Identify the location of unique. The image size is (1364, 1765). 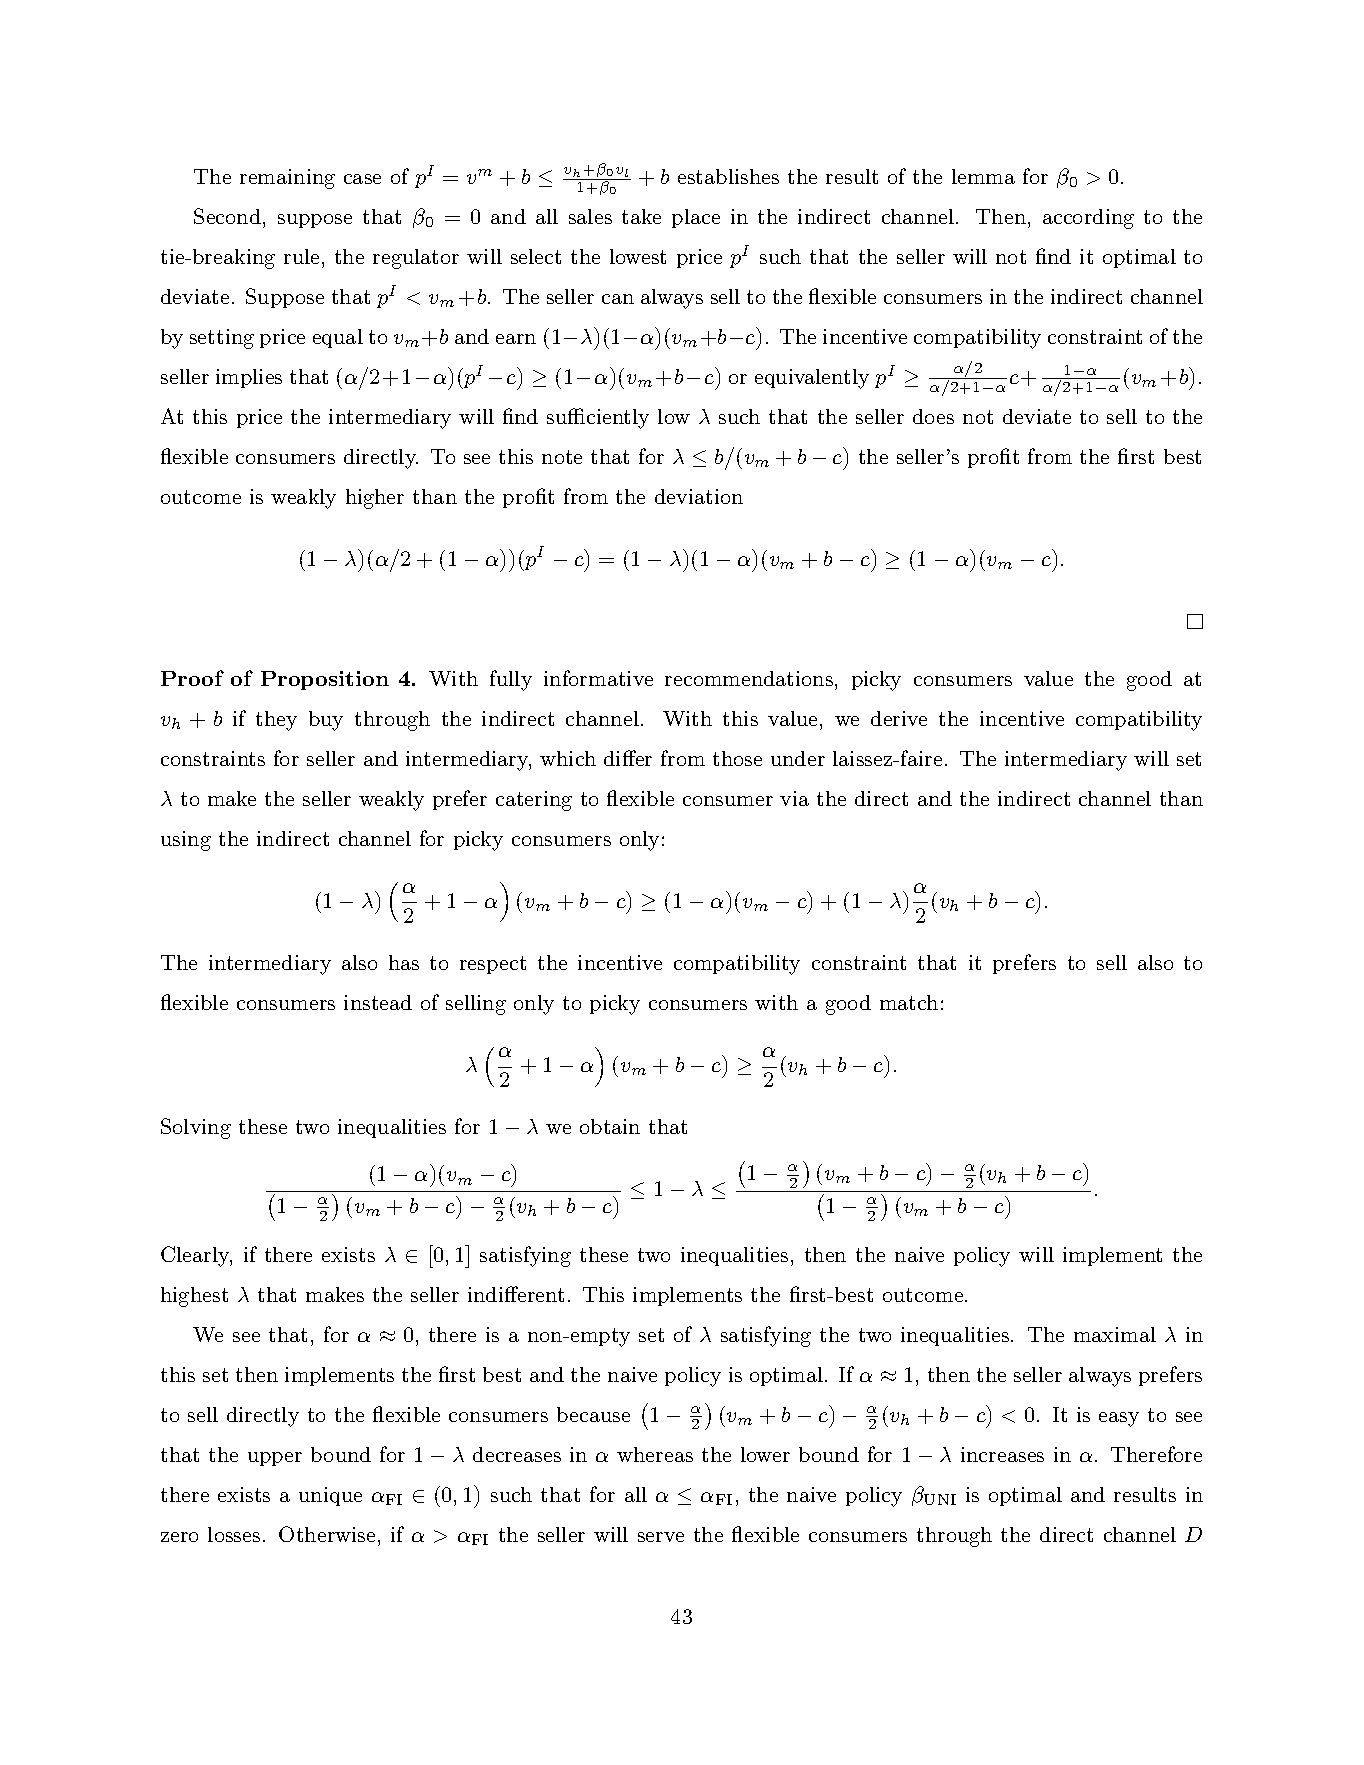
(330, 1496).
